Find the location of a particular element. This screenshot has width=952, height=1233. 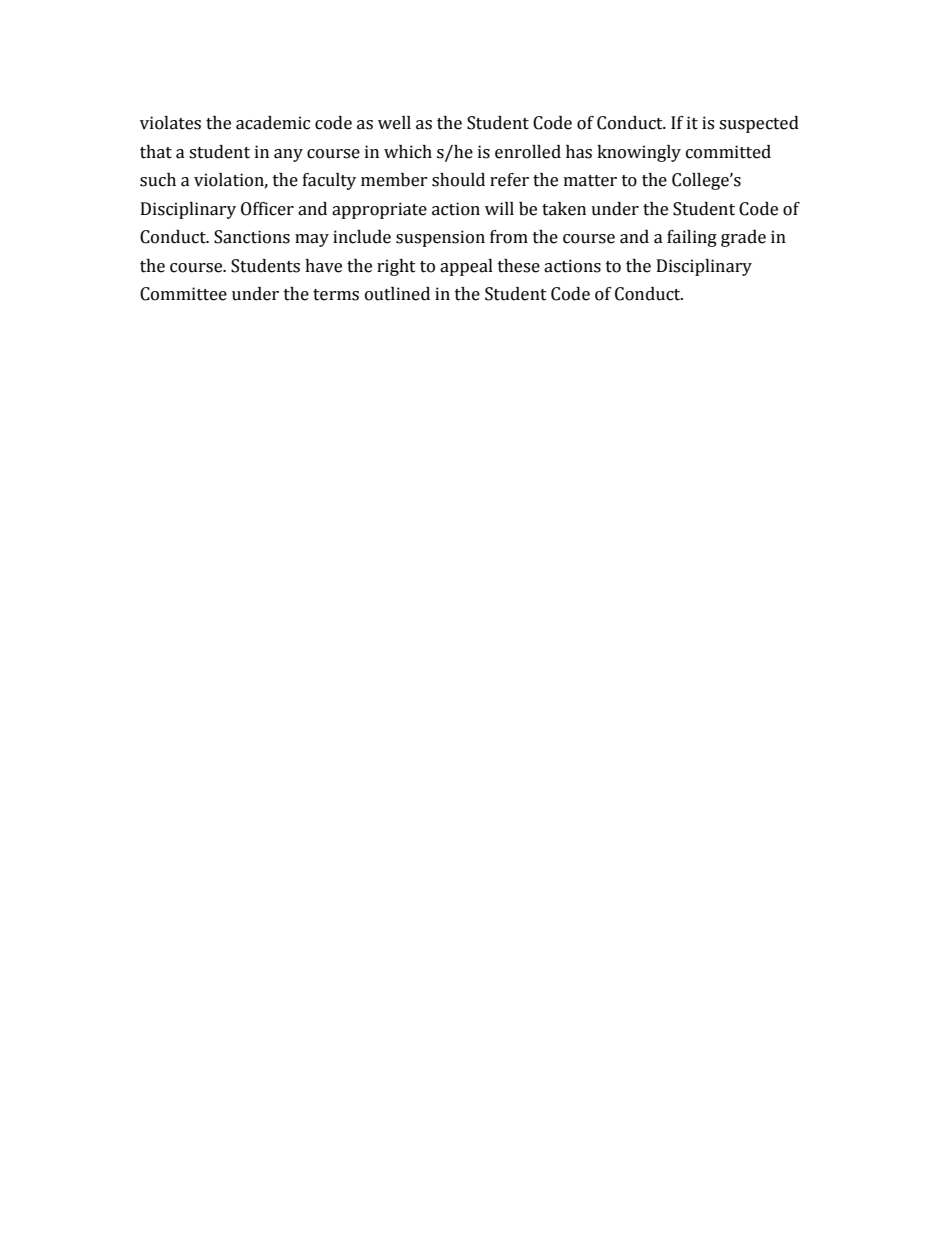

will is located at coordinates (499, 208).
